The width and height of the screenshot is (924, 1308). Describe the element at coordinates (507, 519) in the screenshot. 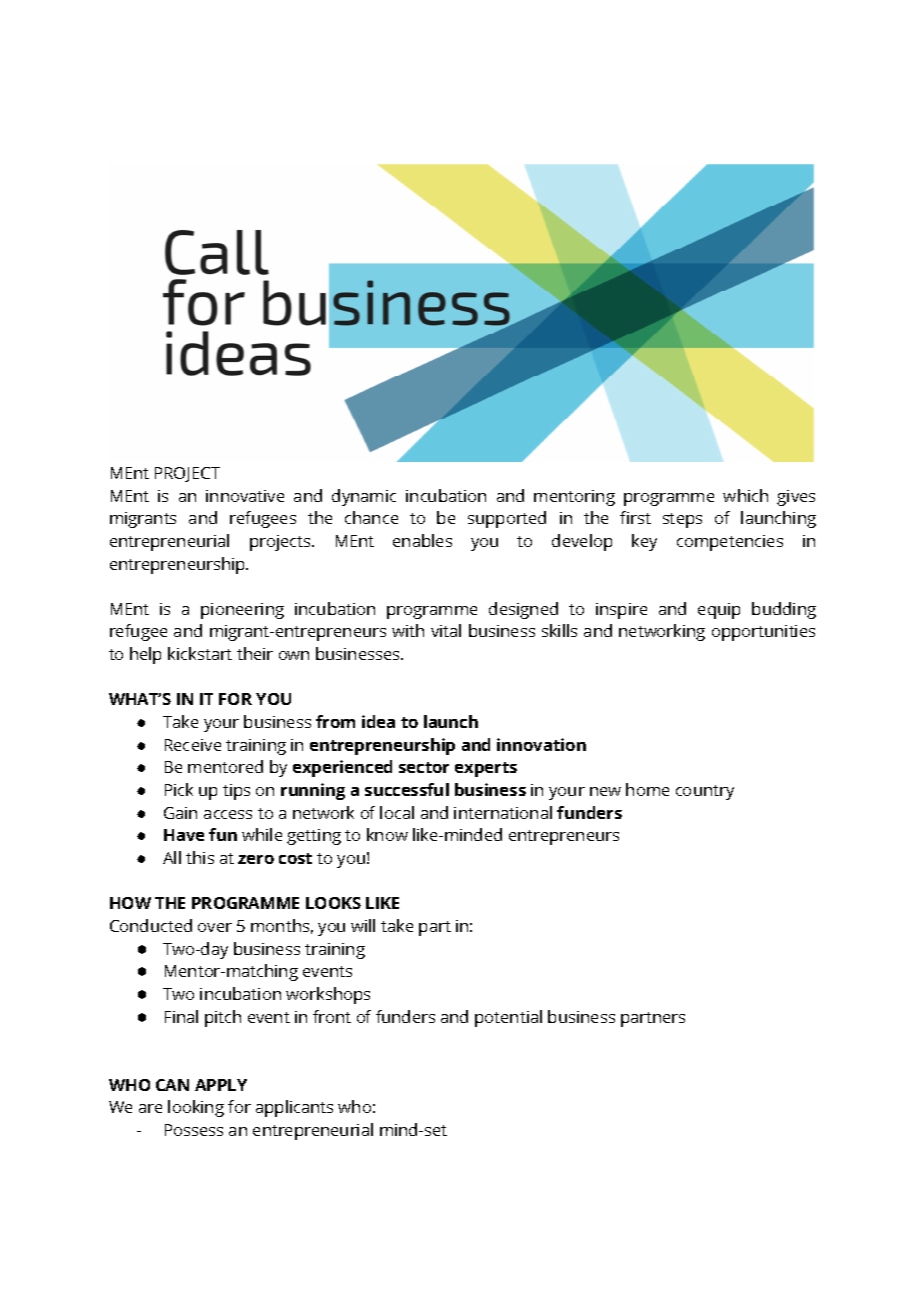

I see `supported` at that location.
